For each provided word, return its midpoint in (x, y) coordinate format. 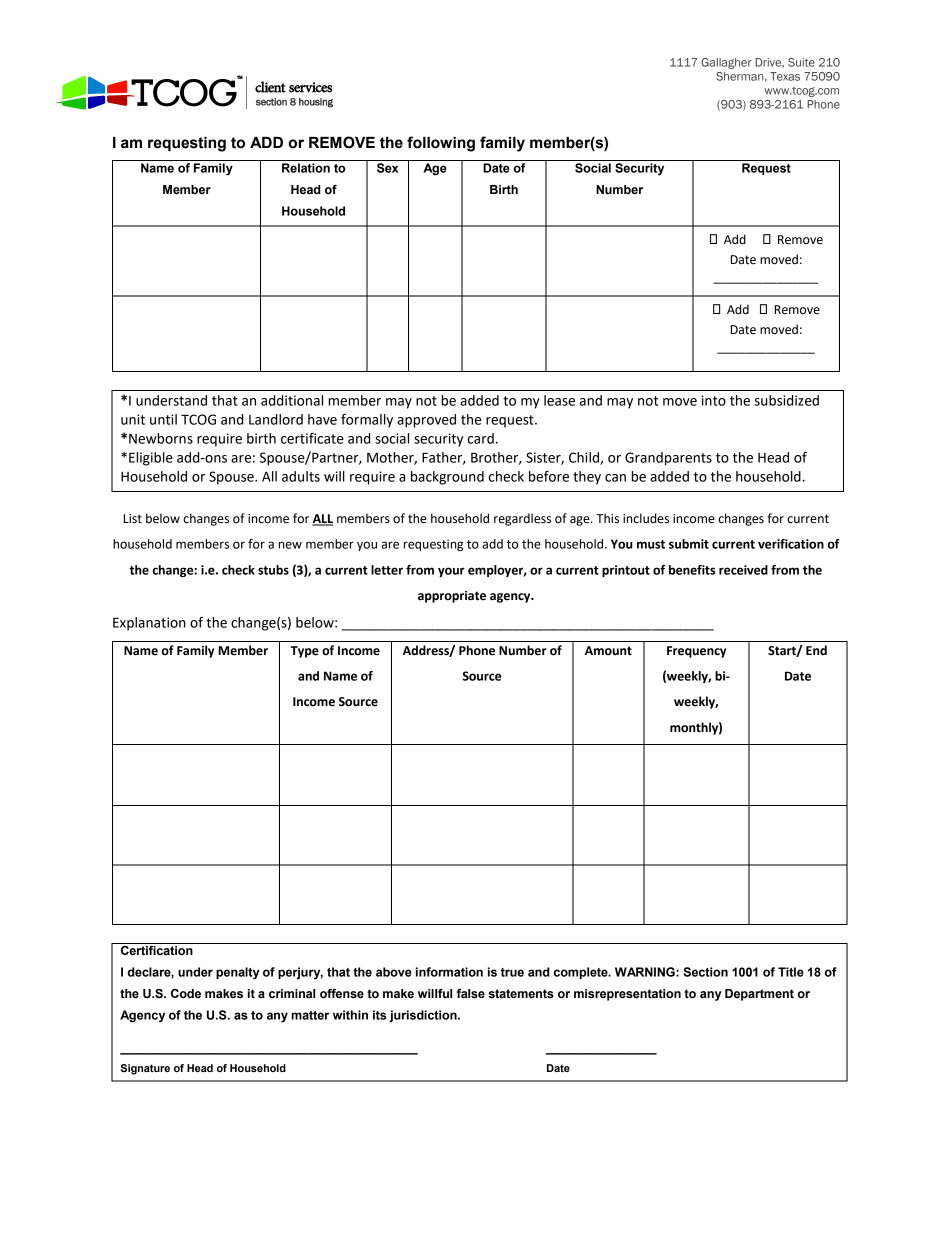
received (743, 570)
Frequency (696, 652)
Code (186, 993)
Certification (157, 950)
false (471, 994)
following (441, 144)
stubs (273, 570)
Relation (306, 168)
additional (292, 400)
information (449, 972)
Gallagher (726, 63)
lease (559, 400)
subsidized (786, 400)
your (451, 572)
